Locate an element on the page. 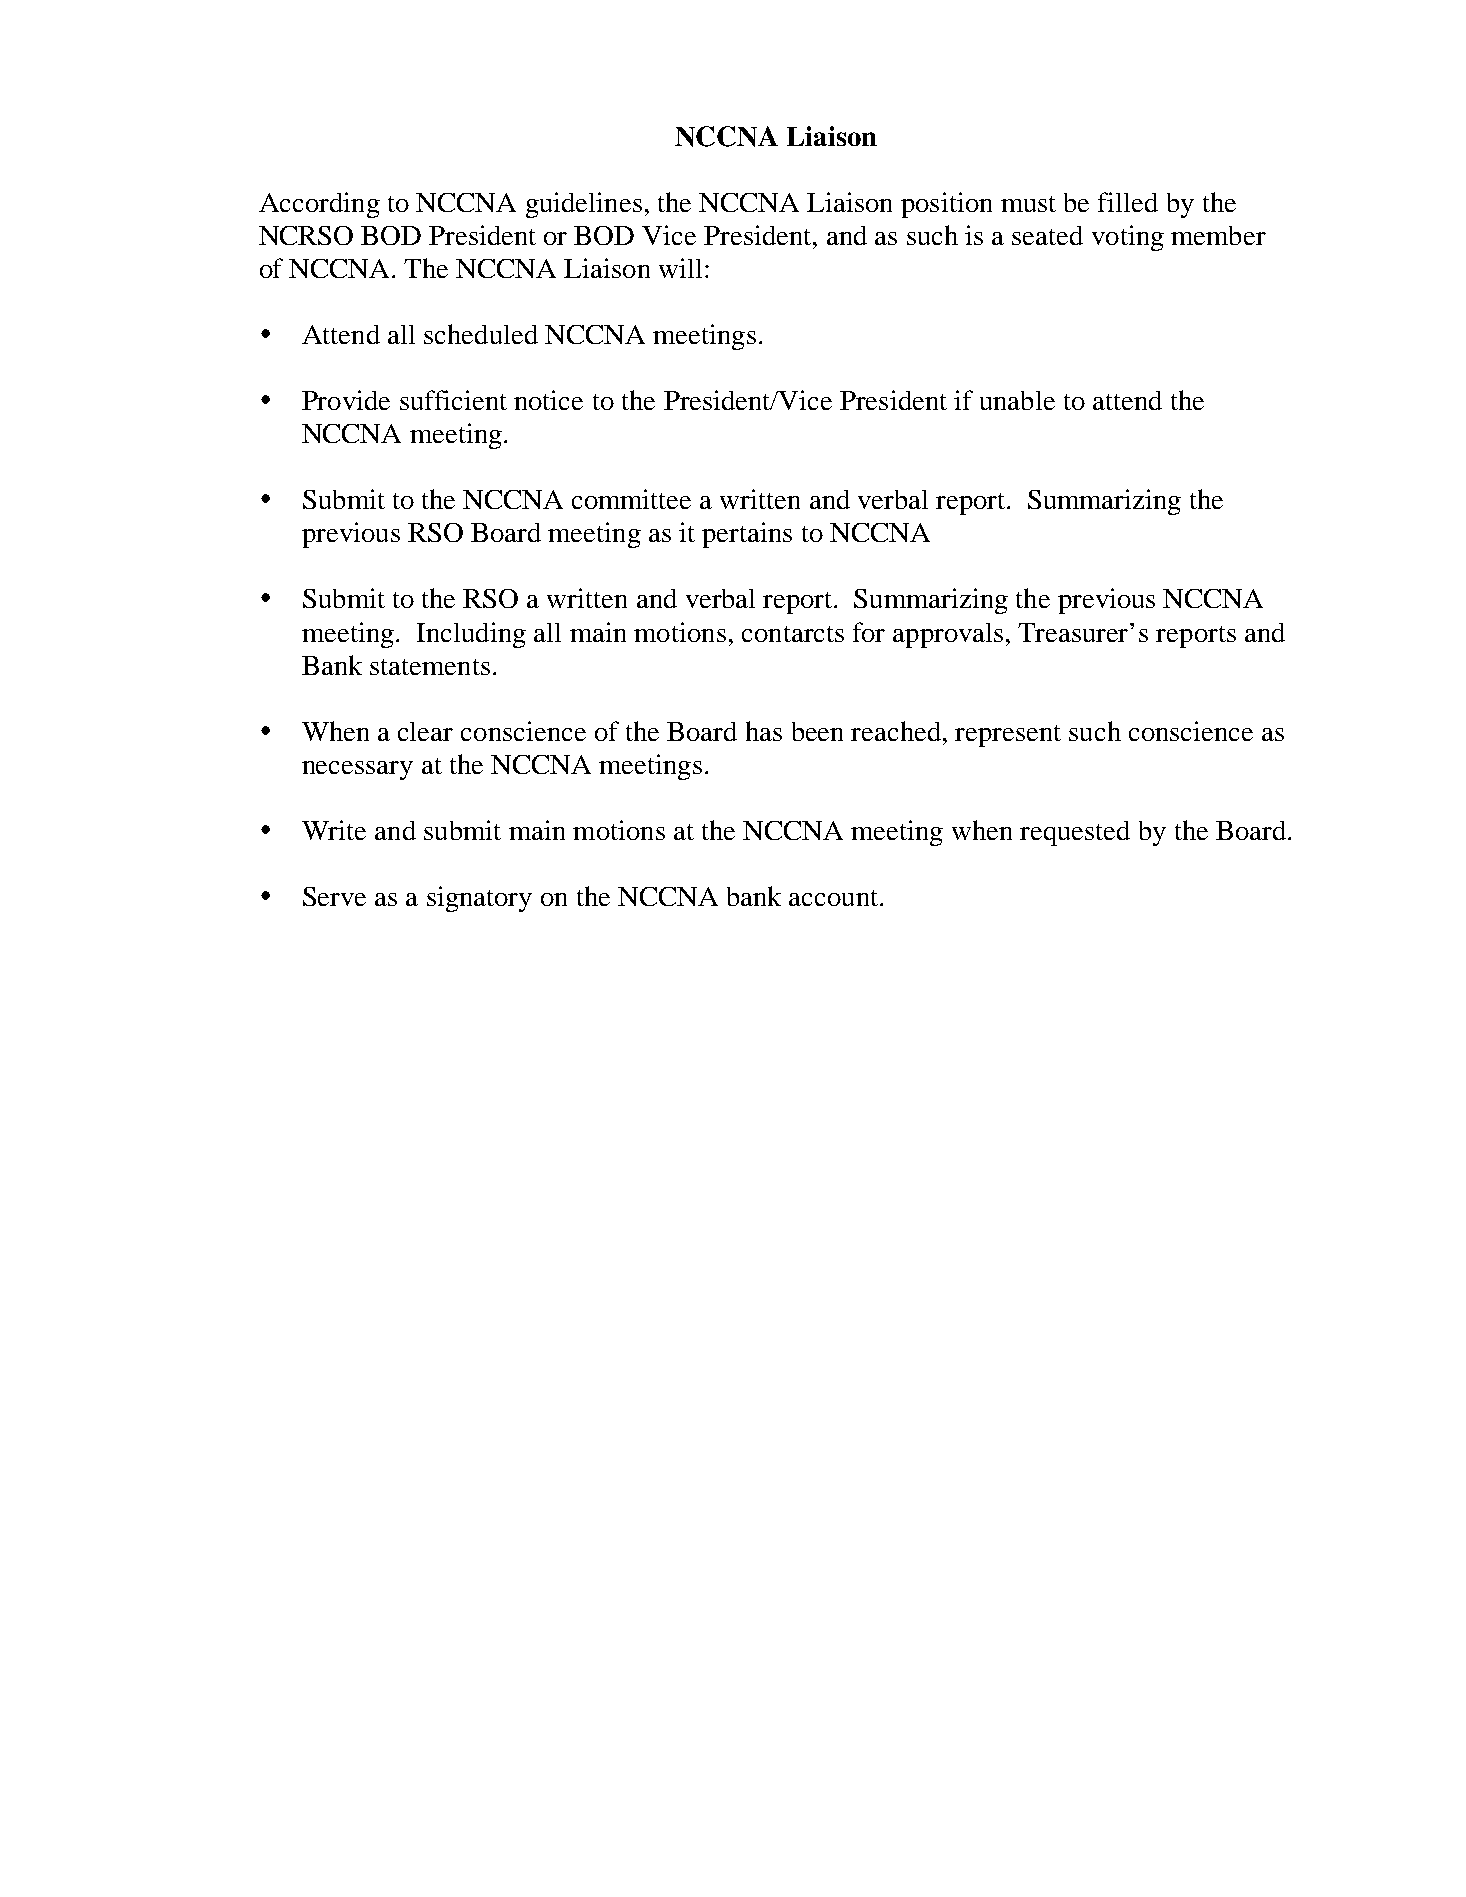 This image has width=1466, height=1897. will is located at coordinates (680, 268).
